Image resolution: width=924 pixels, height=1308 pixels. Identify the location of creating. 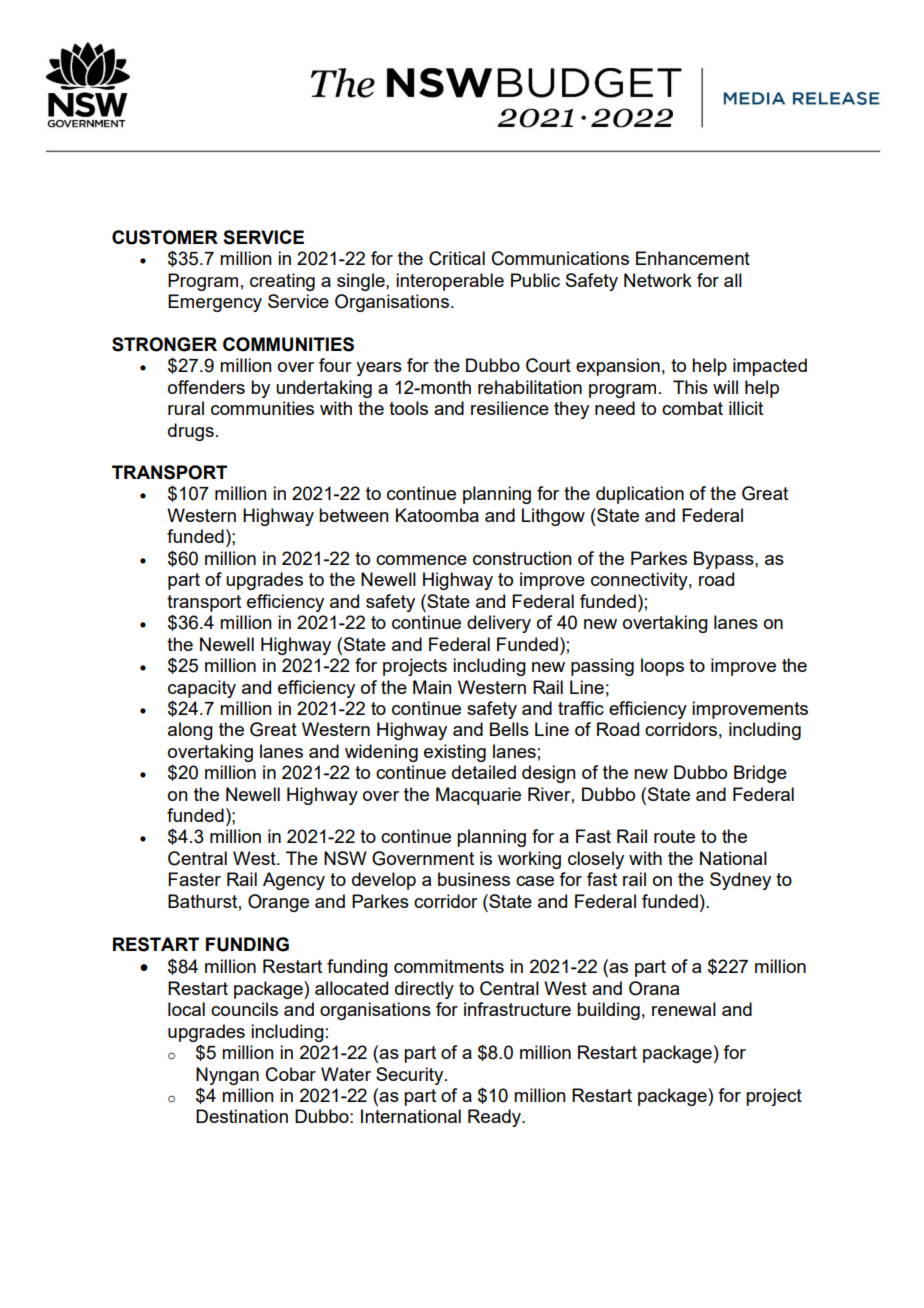
(282, 282).
